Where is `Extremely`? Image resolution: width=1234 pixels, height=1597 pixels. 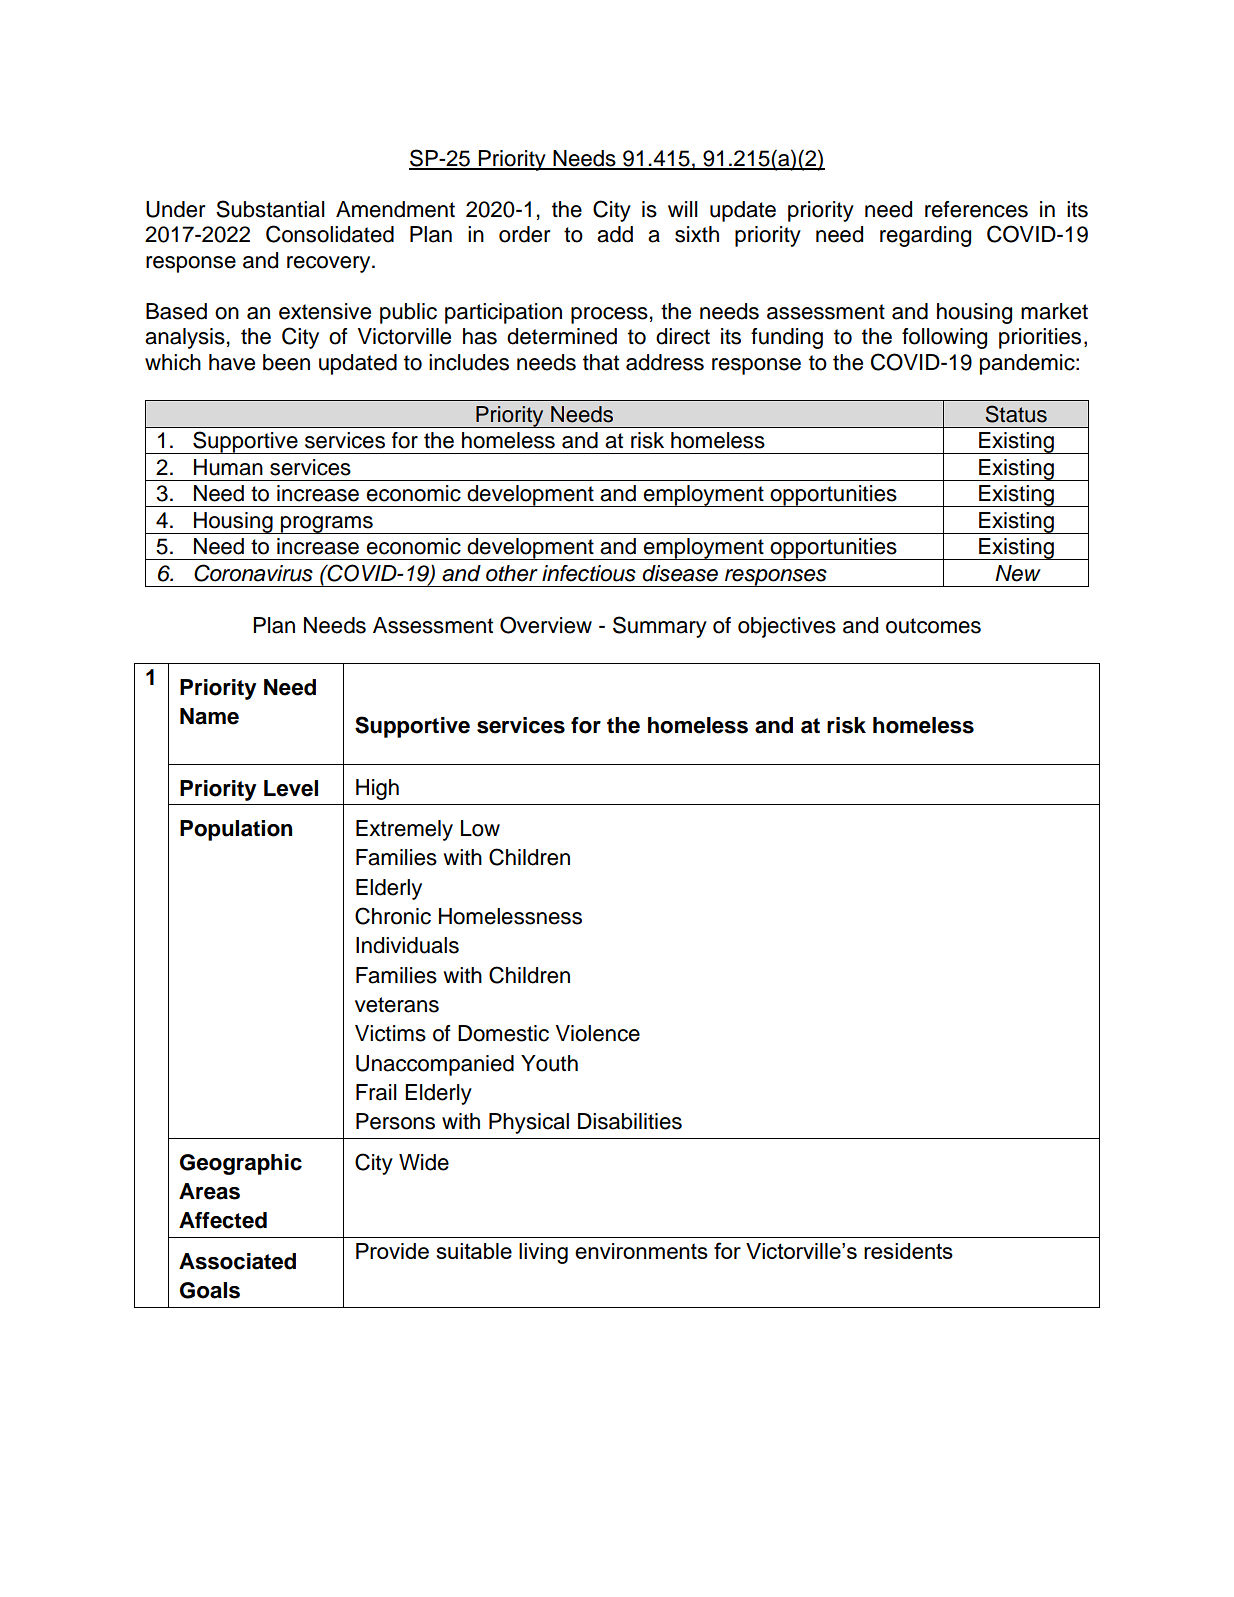
Extremely is located at coordinates (404, 830).
